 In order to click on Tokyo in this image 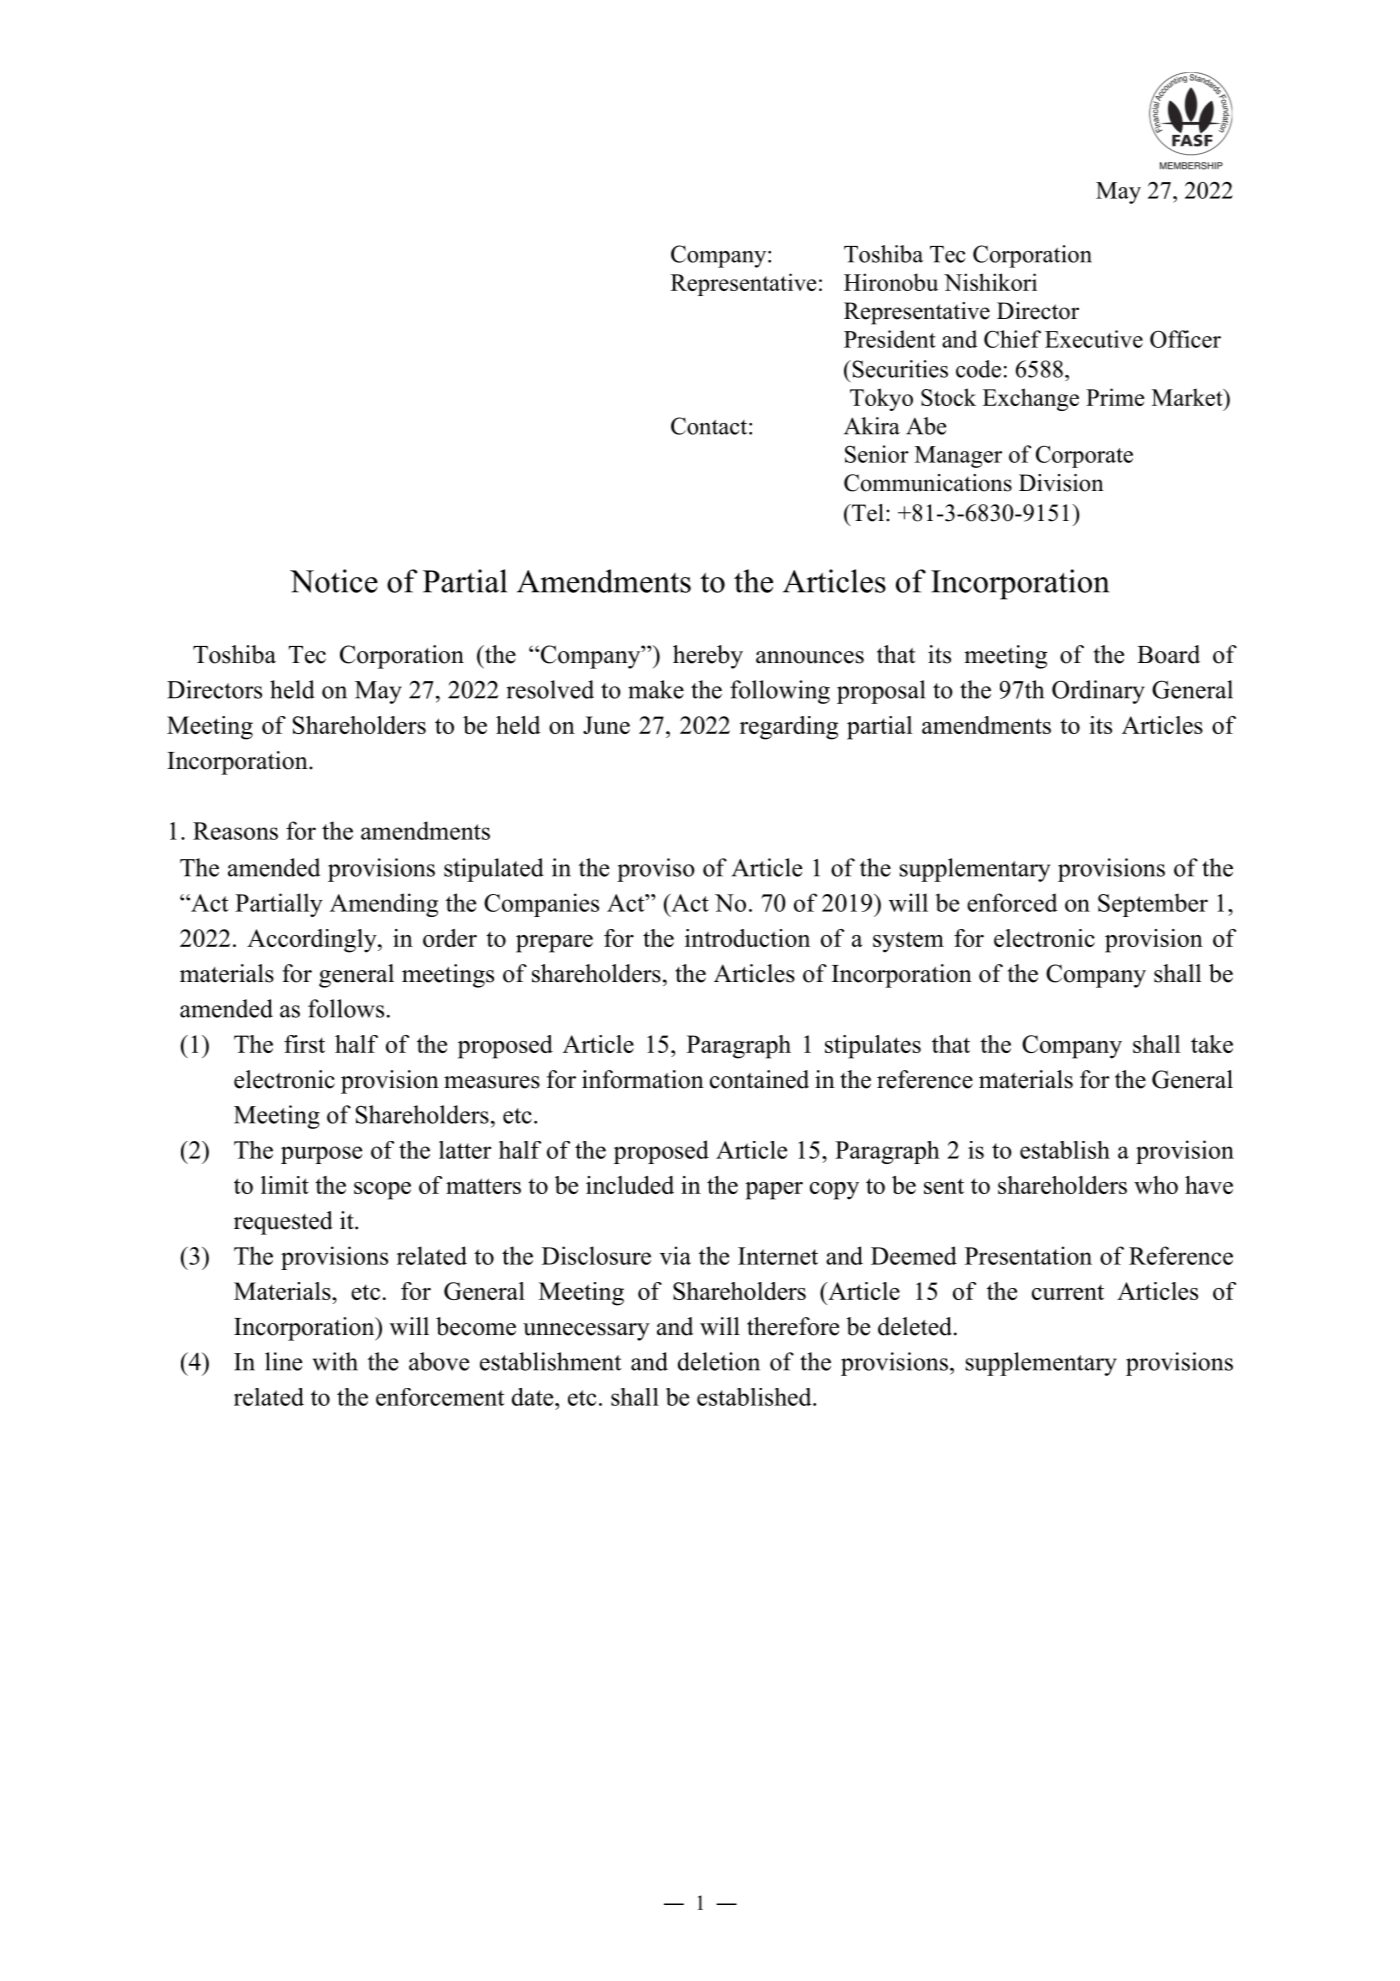, I will do `click(881, 399)`.
